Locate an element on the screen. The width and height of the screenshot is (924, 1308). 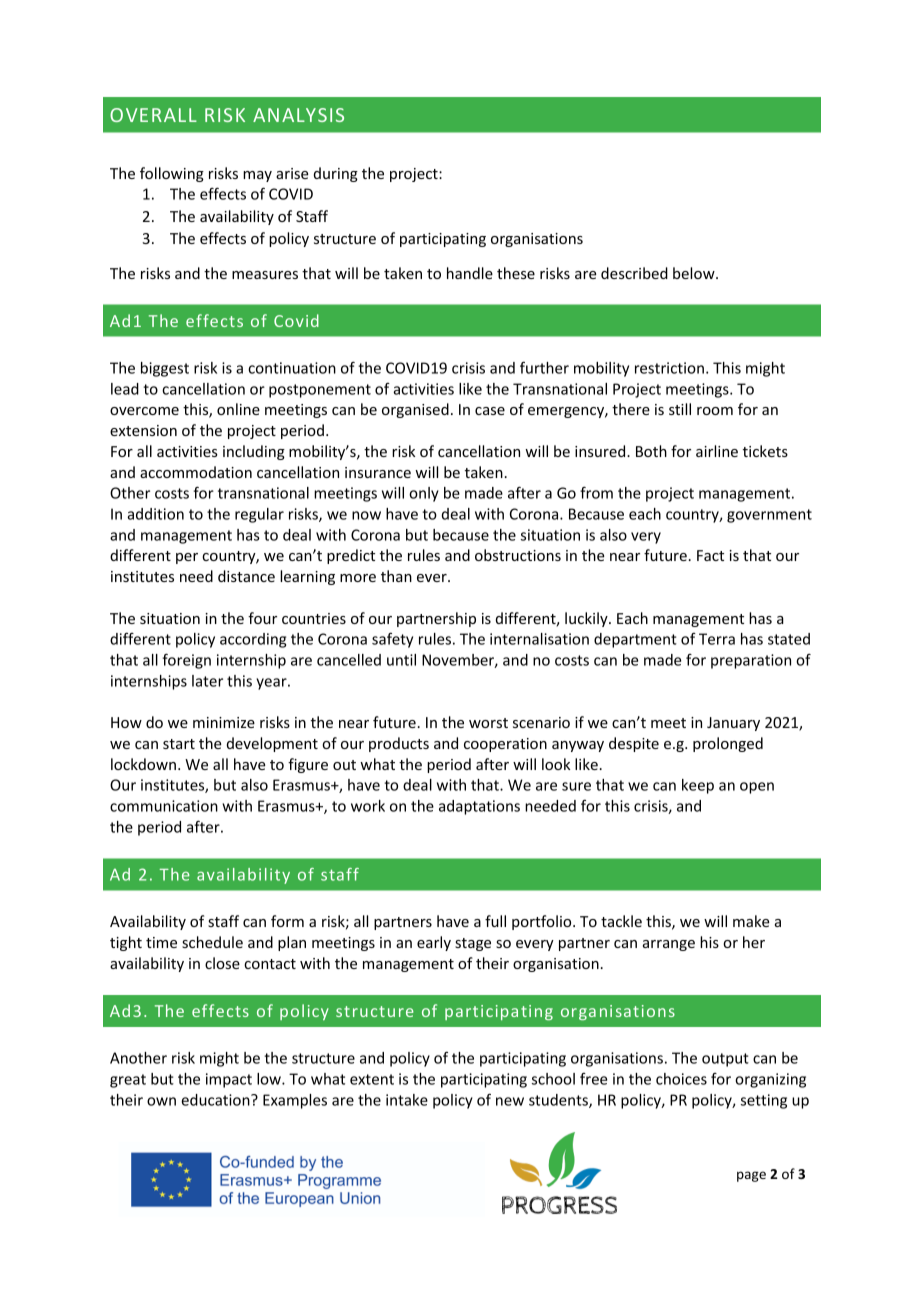
online is located at coordinates (238, 409).
